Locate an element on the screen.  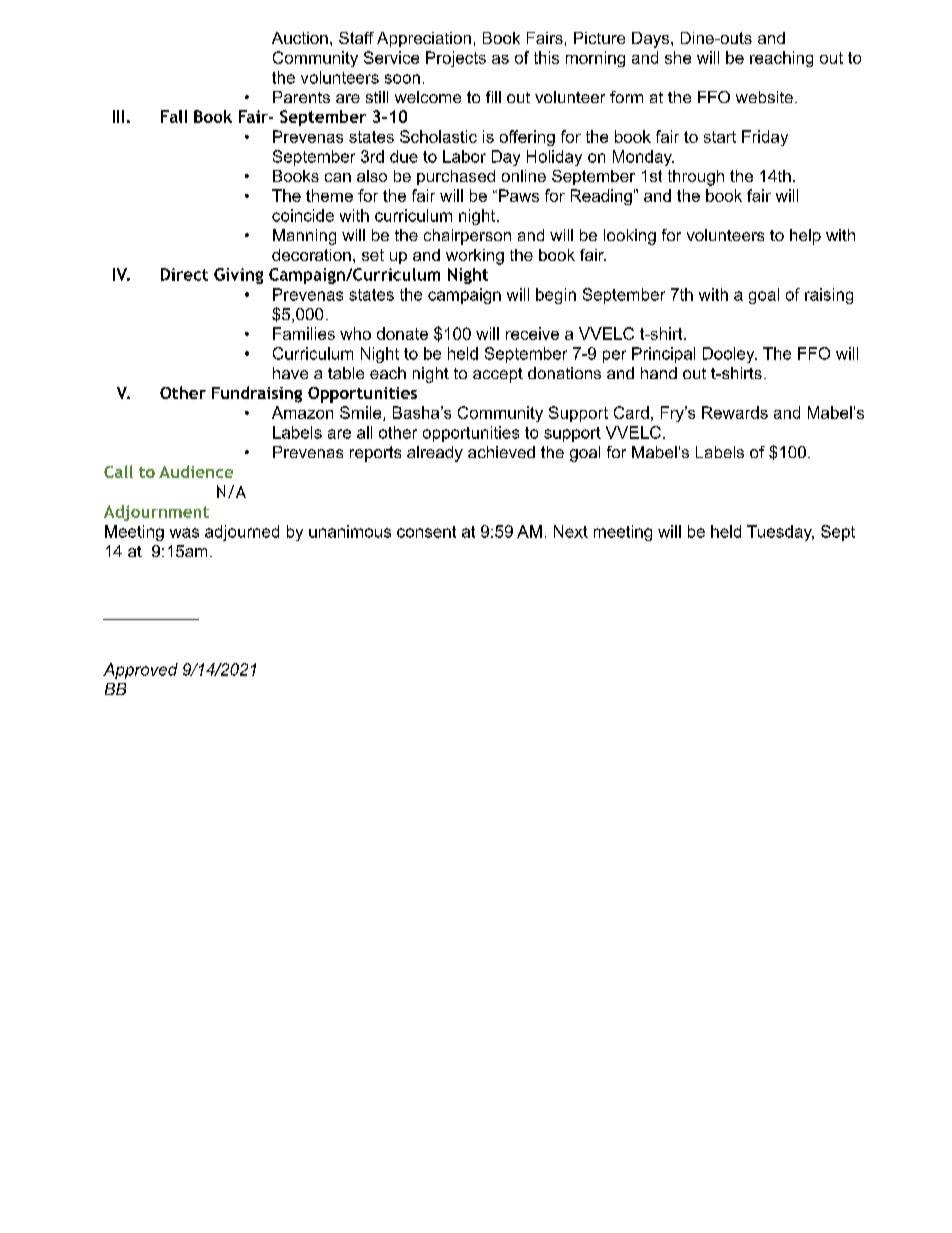
Adjournment is located at coordinates (156, 513).
